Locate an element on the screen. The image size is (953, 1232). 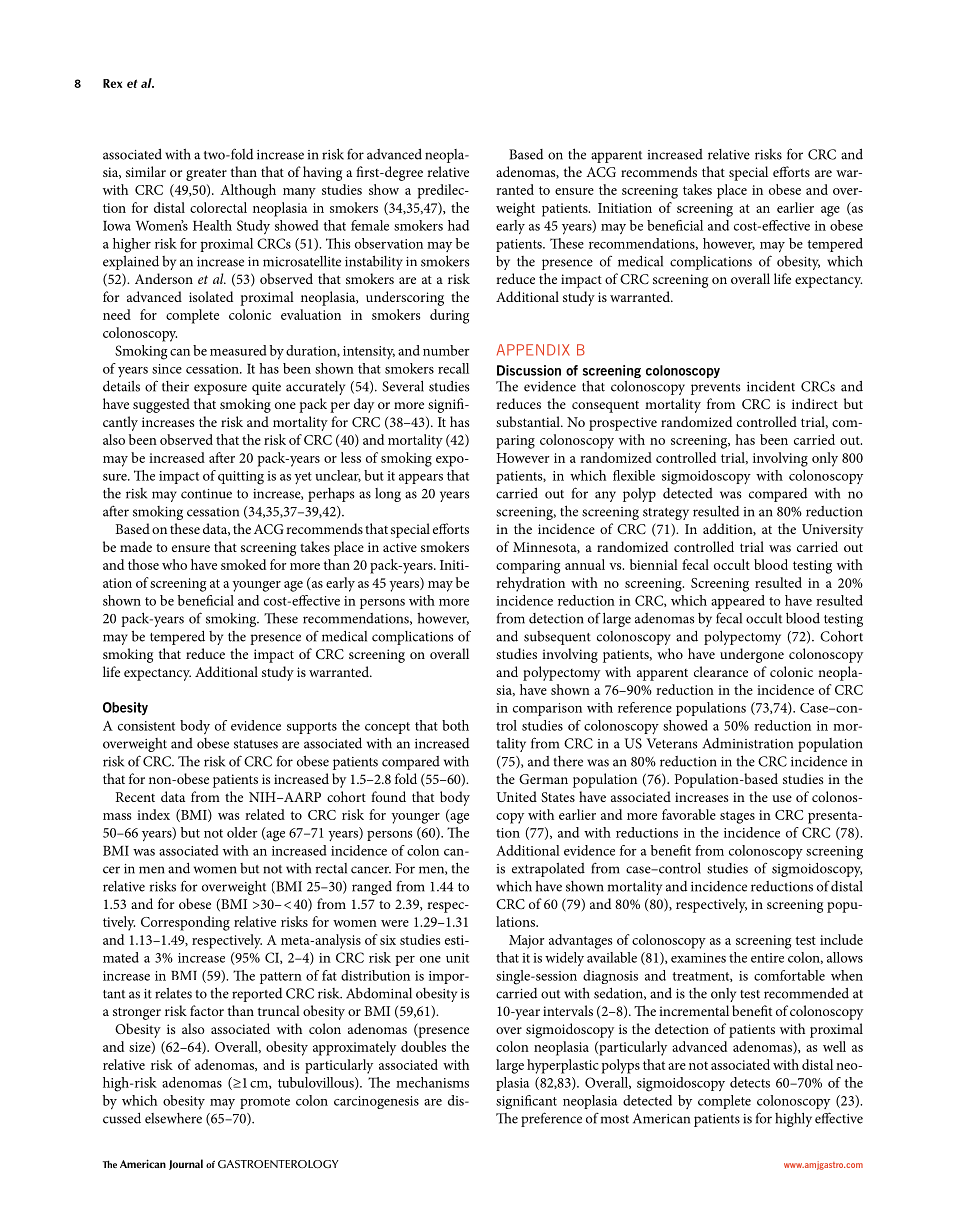
indirect is located at coordinates (815, 403).
